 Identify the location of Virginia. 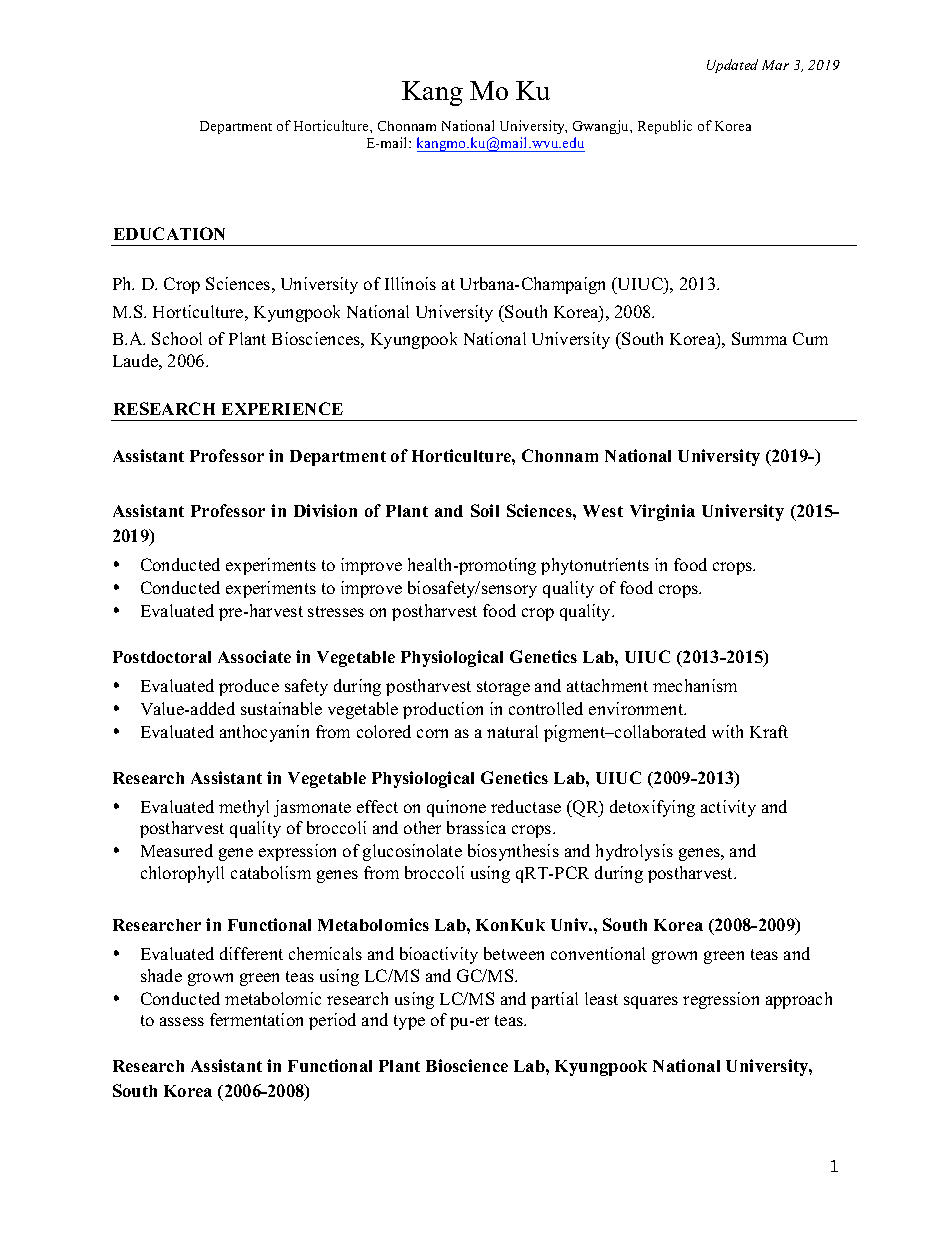
(662, 512).
